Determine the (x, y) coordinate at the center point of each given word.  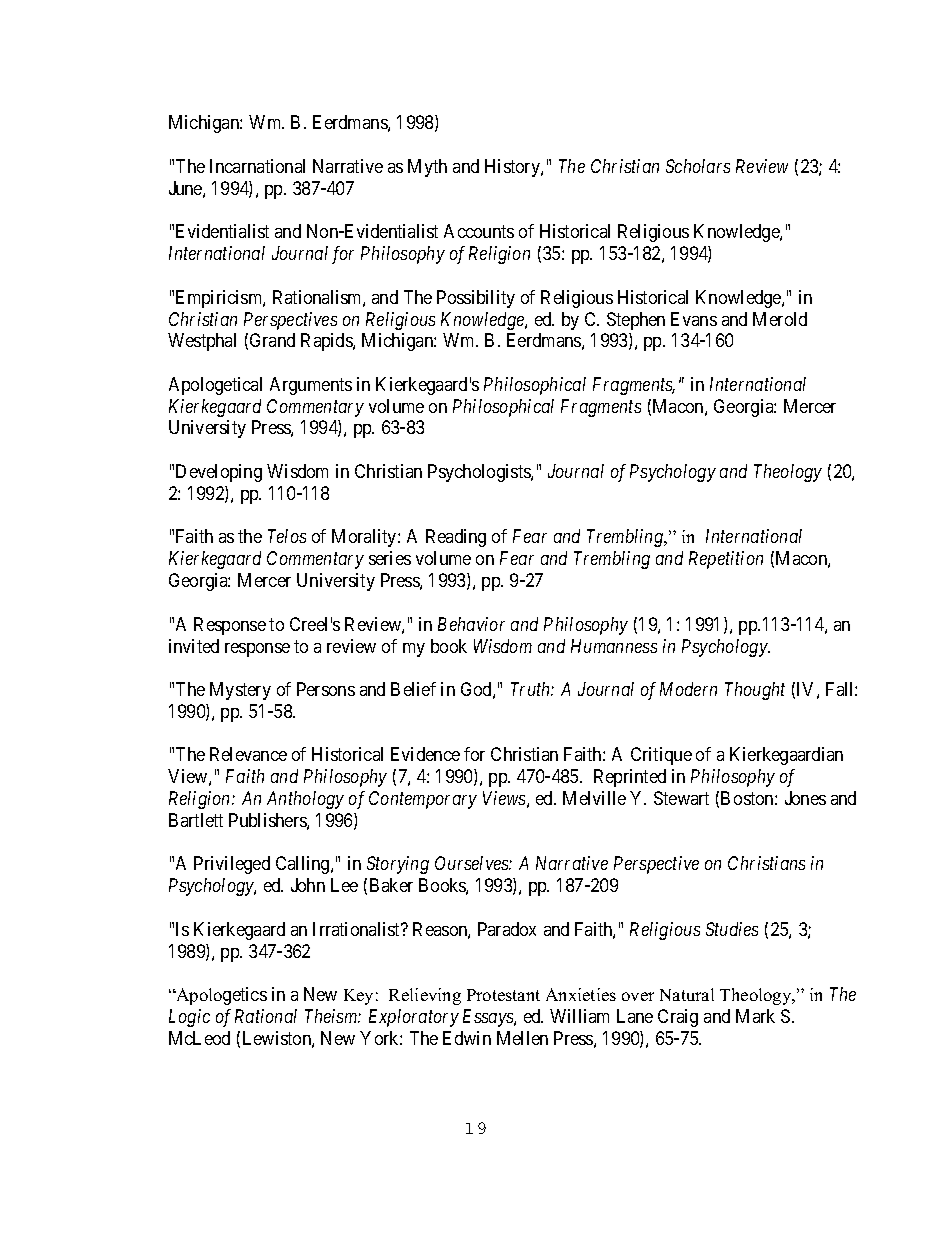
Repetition (726, 560)
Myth (427, 168)
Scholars (698, 166)
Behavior (471, 624)
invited (194, 646)
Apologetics (220, 996)
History (513, 168)
